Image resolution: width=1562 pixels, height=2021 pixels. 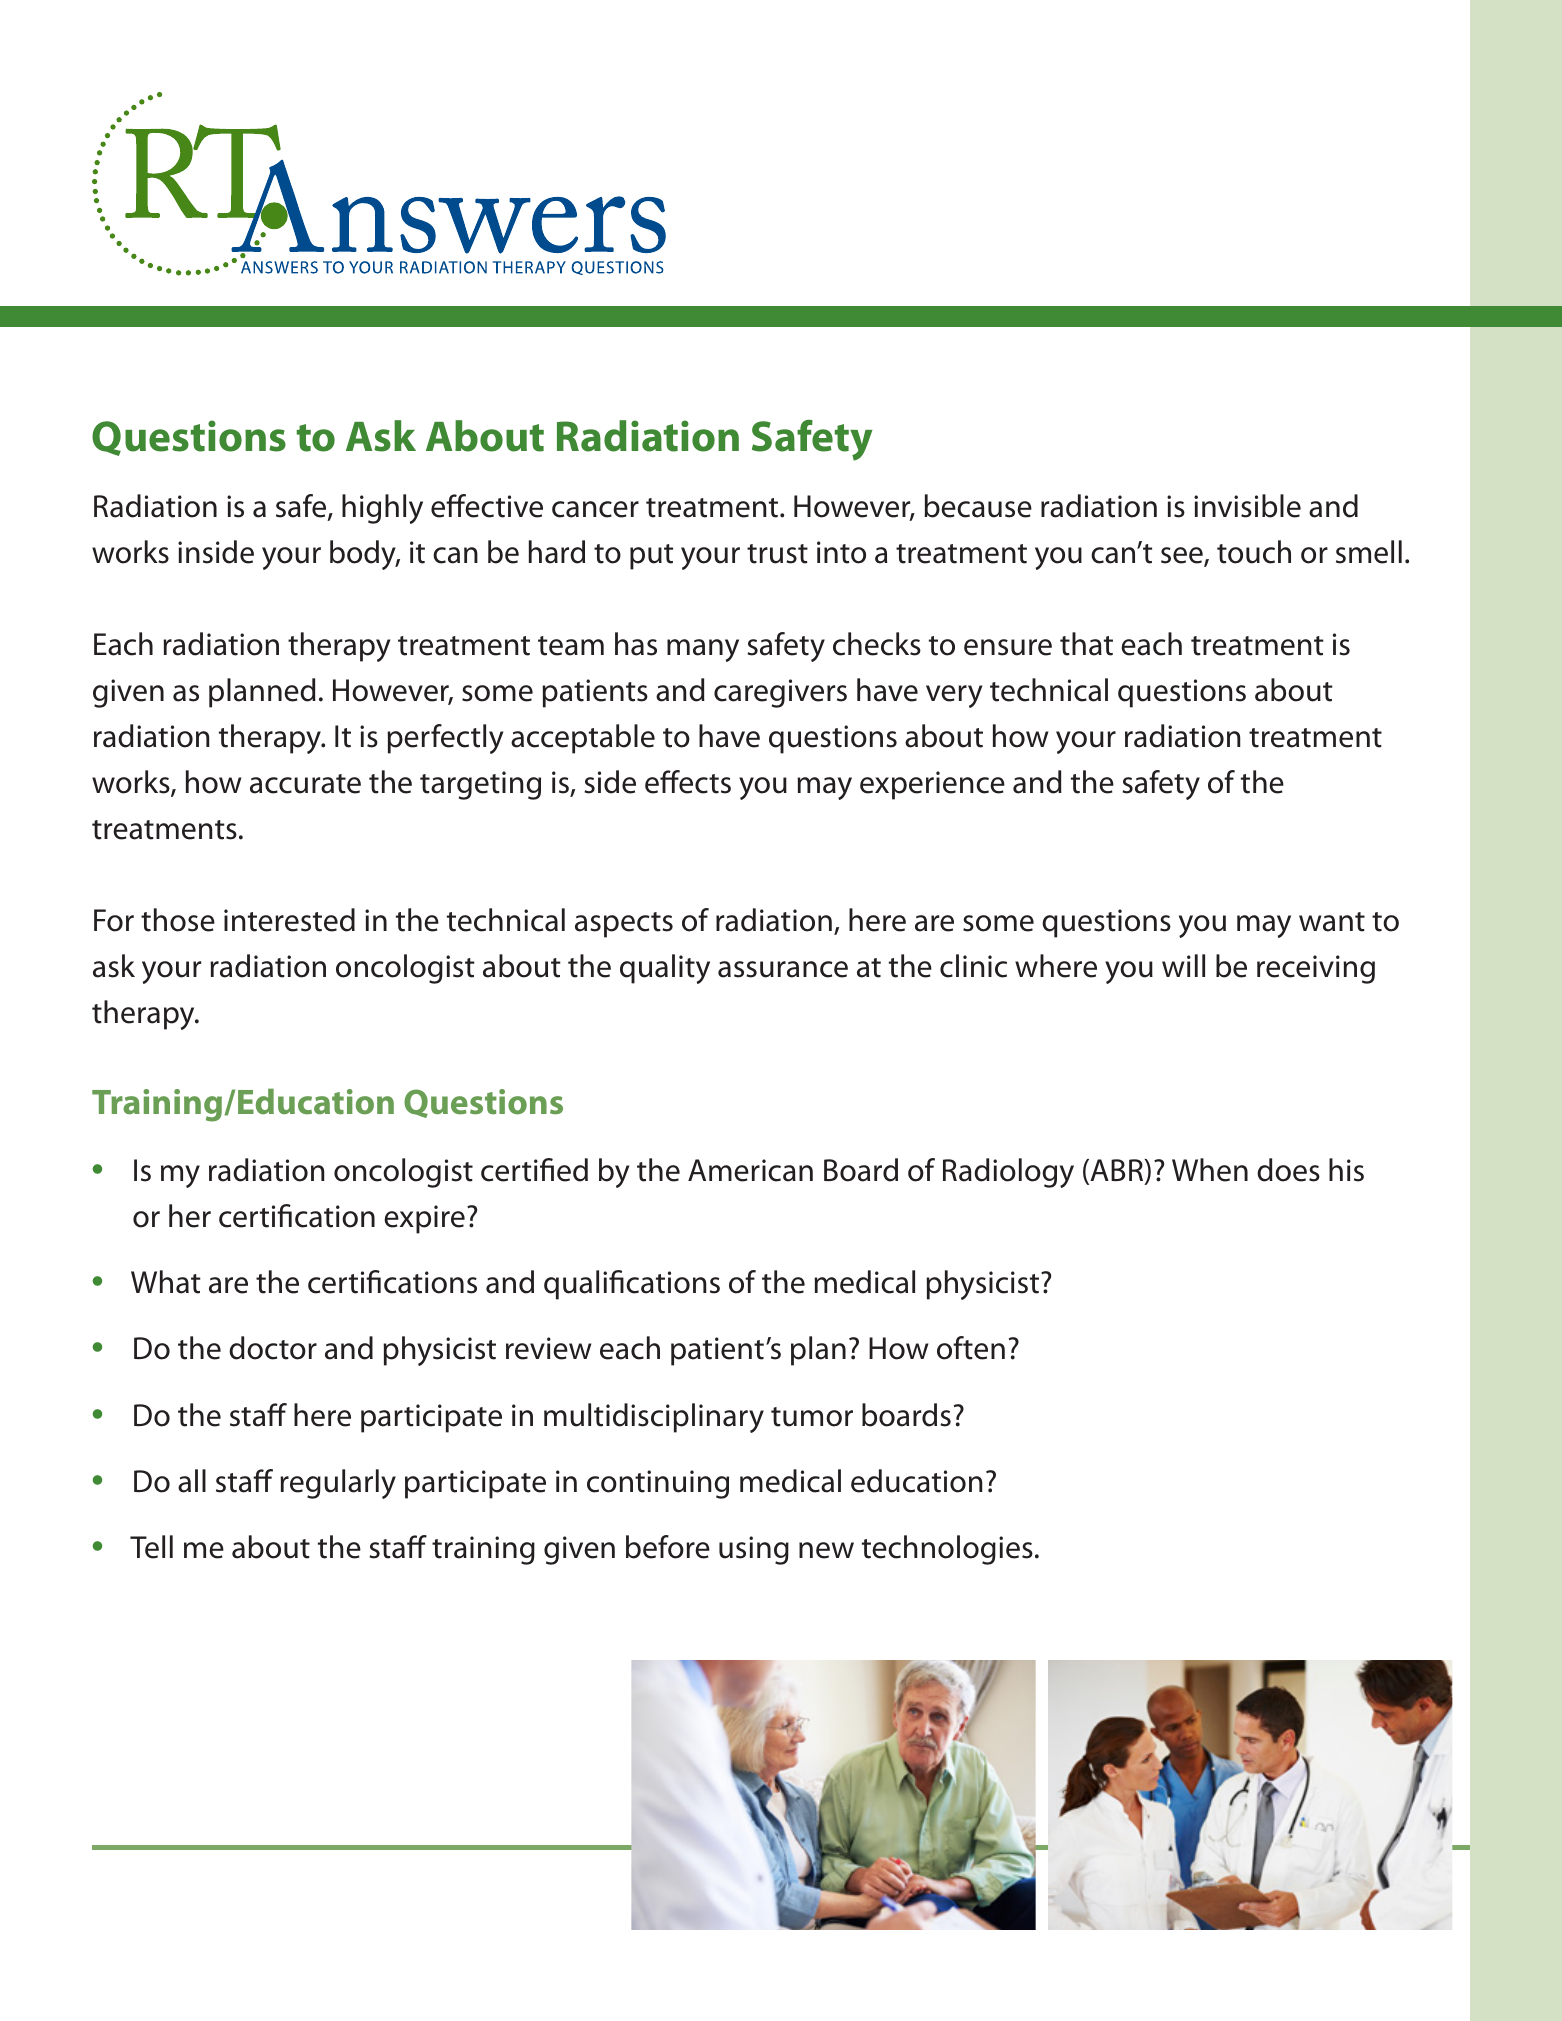 I want to click on will, so click(x=1183, y=965).
